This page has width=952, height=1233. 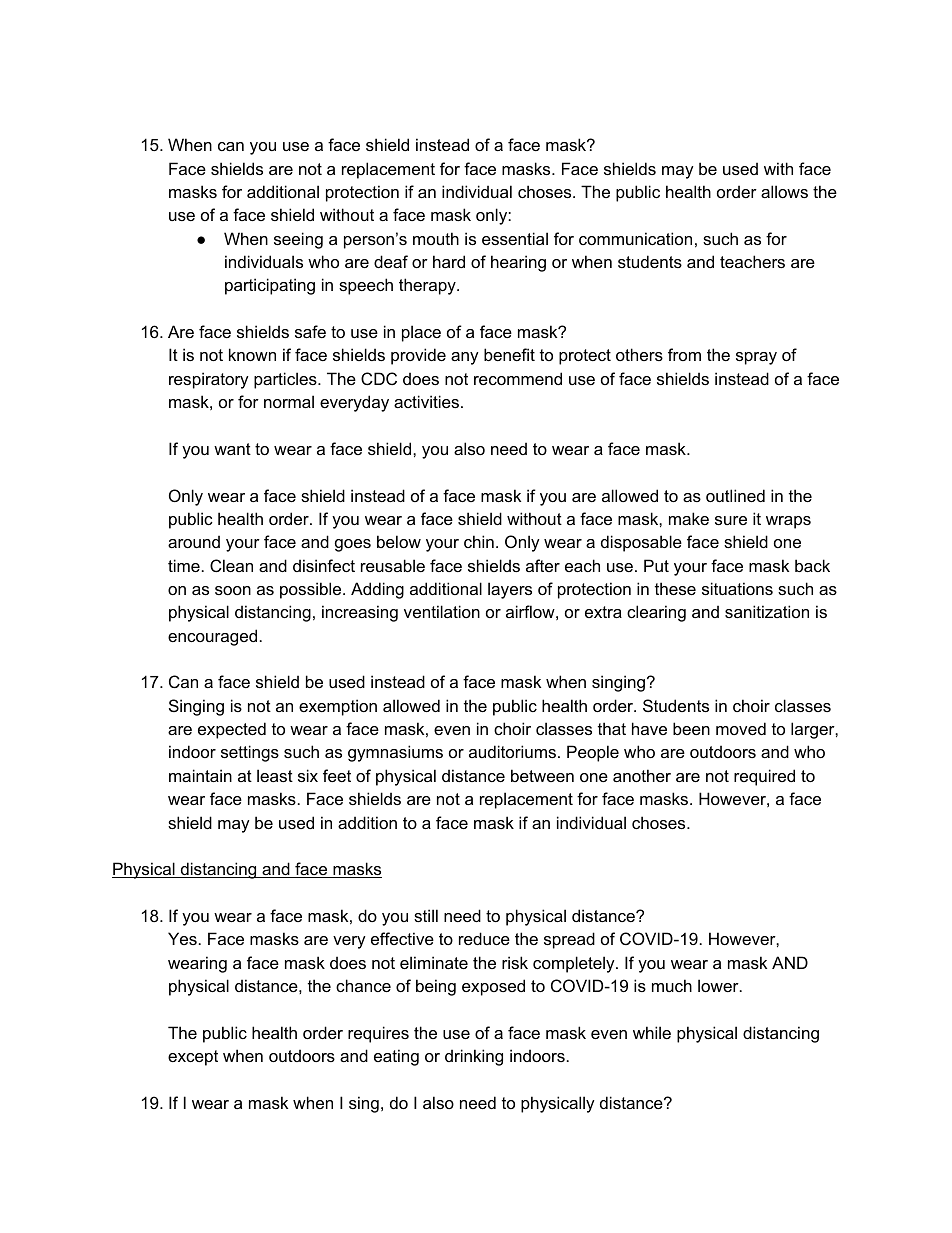 I want to click on allows, so click(x=784, y=191).
